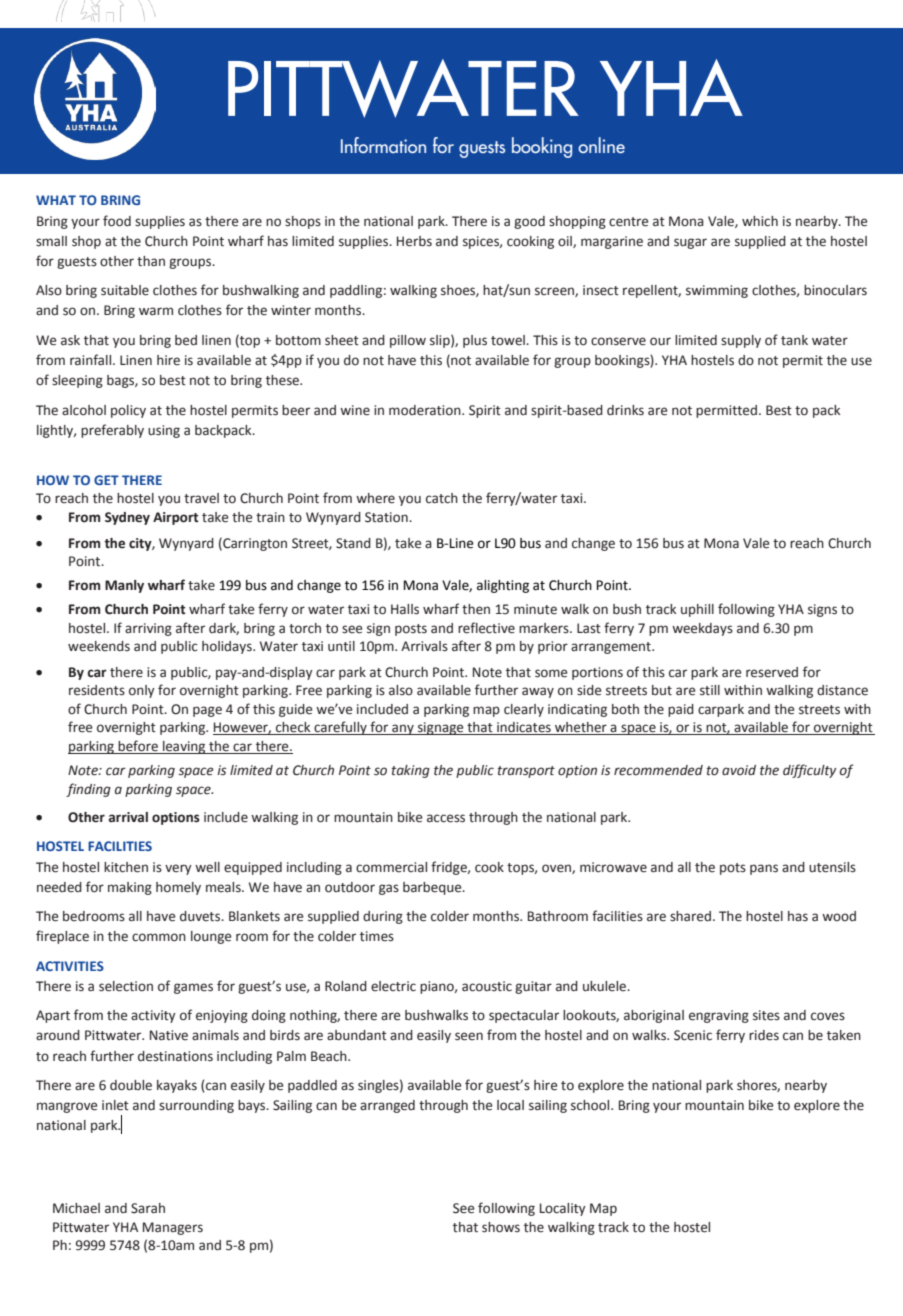 The image size is (903, 1316). What do you see at coordinates (625, 410) in the page?
I see `drinks` at bounding box center [625, 410].
